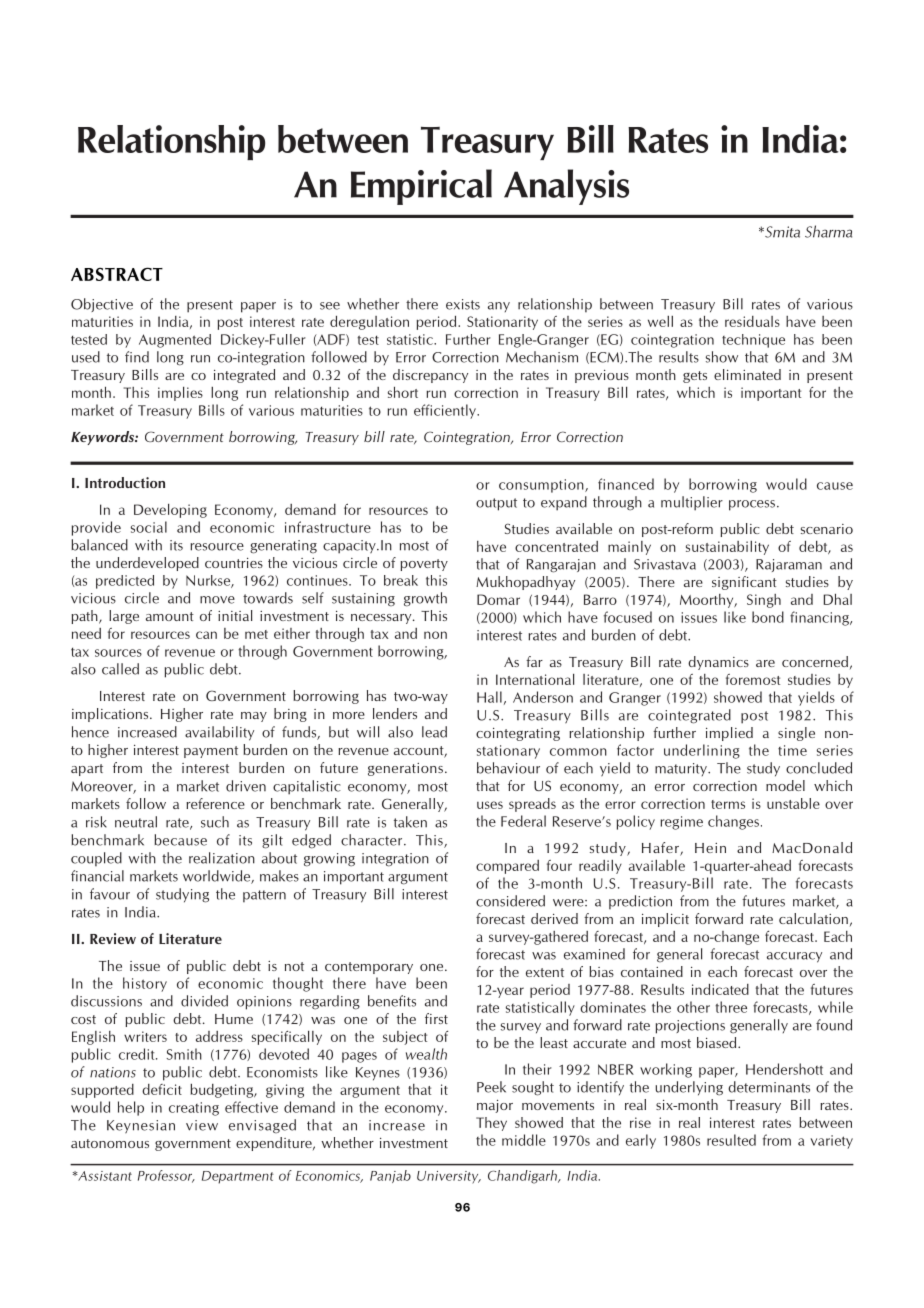  Describe the element at coordinates (166, 1176) in the document. I see `Professor` at that location.
